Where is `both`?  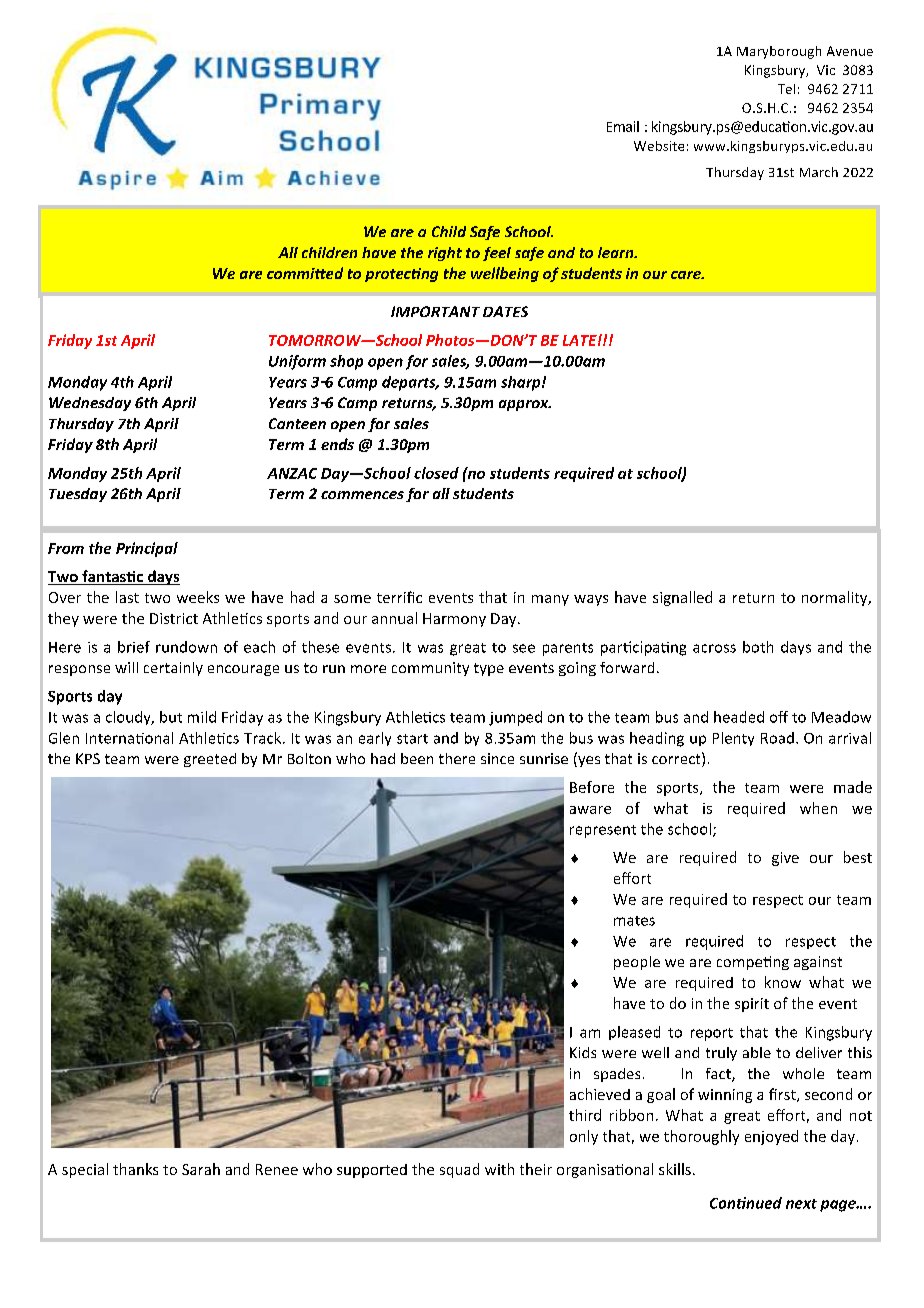 both is located at coordinates (758, 647).
